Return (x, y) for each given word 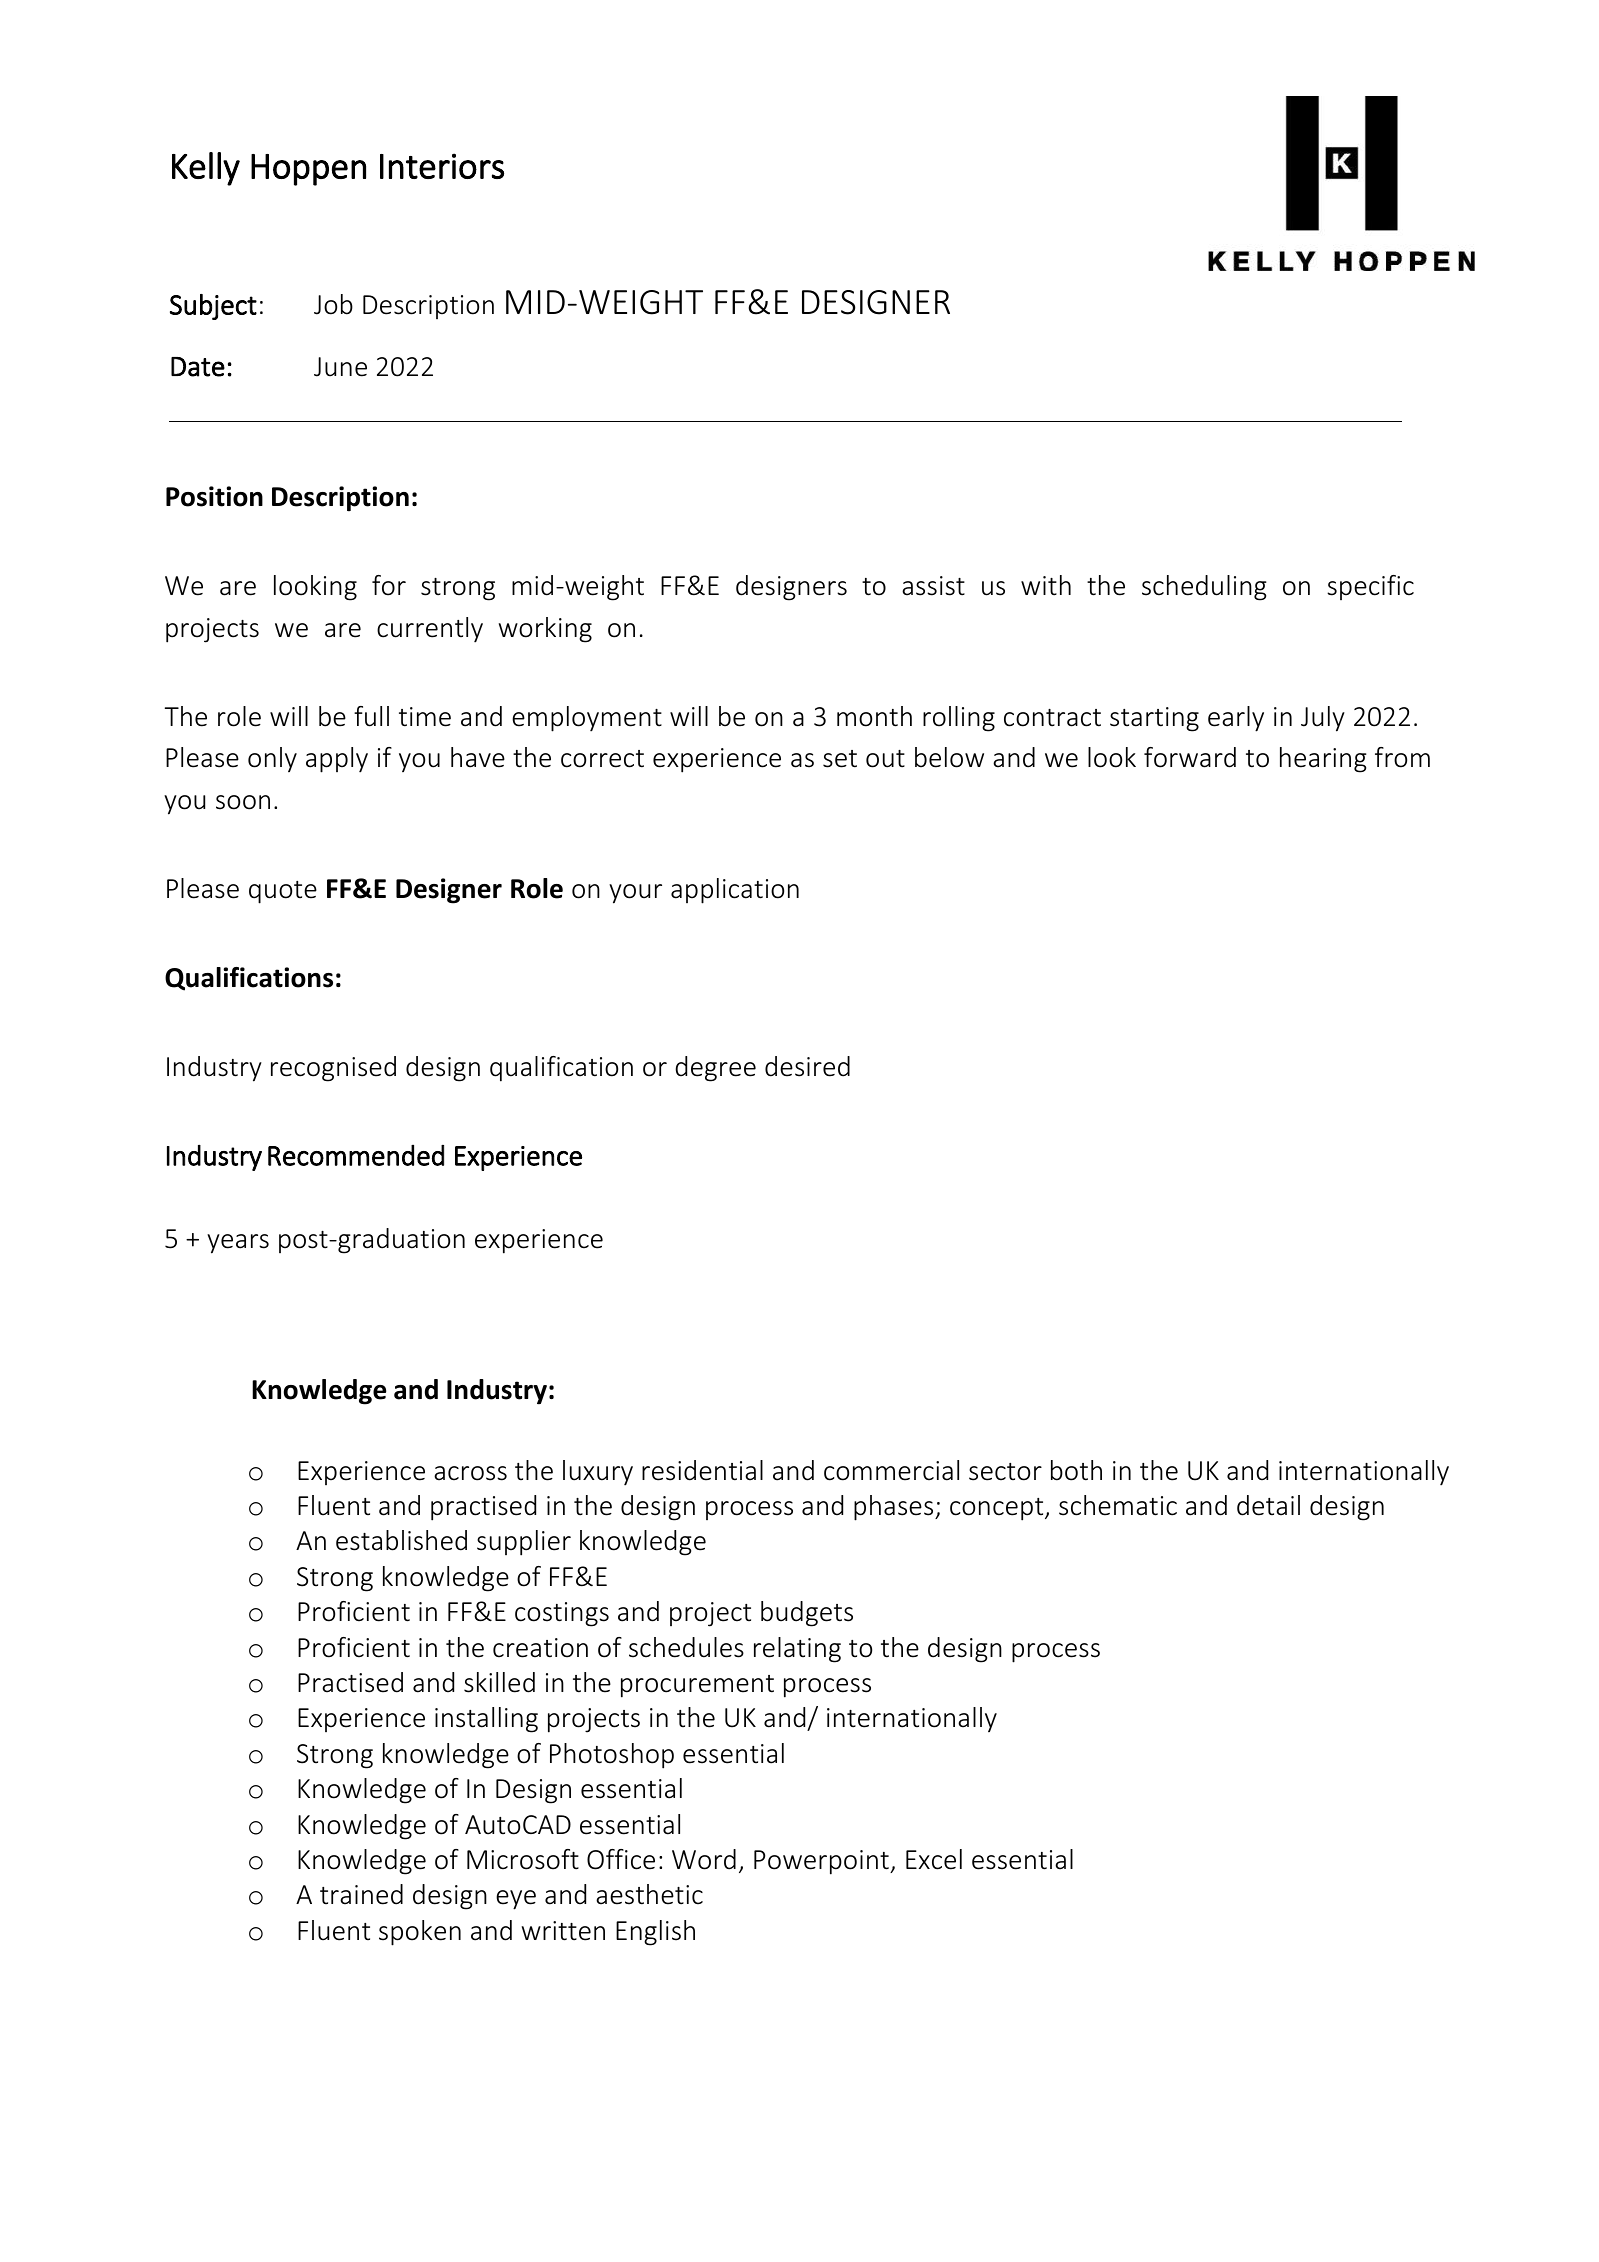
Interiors (442, 166)
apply (337, 760)
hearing (1323, 760)
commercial (891, 1470)
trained (361, 1894)
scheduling (1204, 588)
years (238, 1244)
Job (333, 304)
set (840, 759)
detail (1268, 1505)
